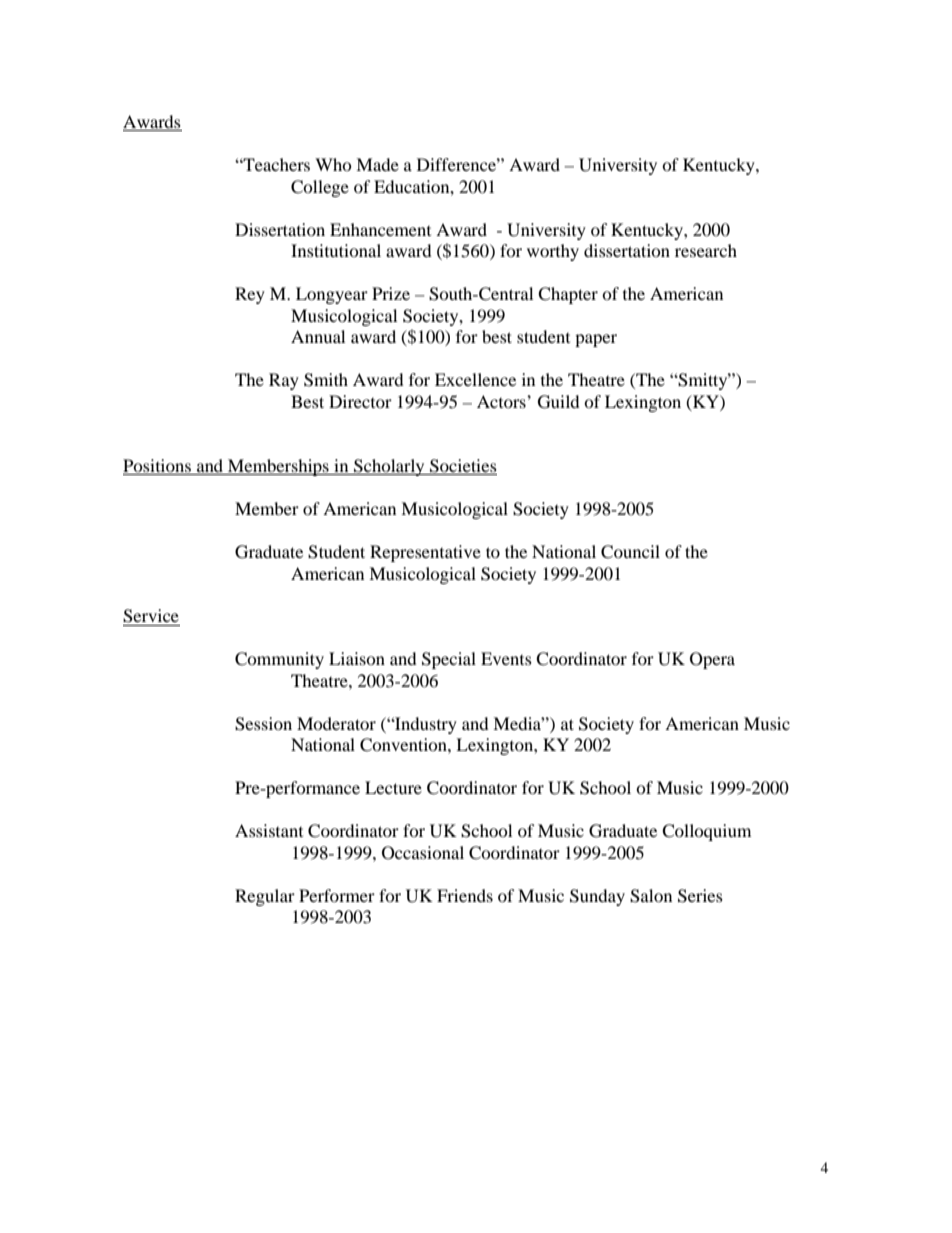 This screenshot has height=1233, width=952. I want to click on Community, so click(279, 660).
